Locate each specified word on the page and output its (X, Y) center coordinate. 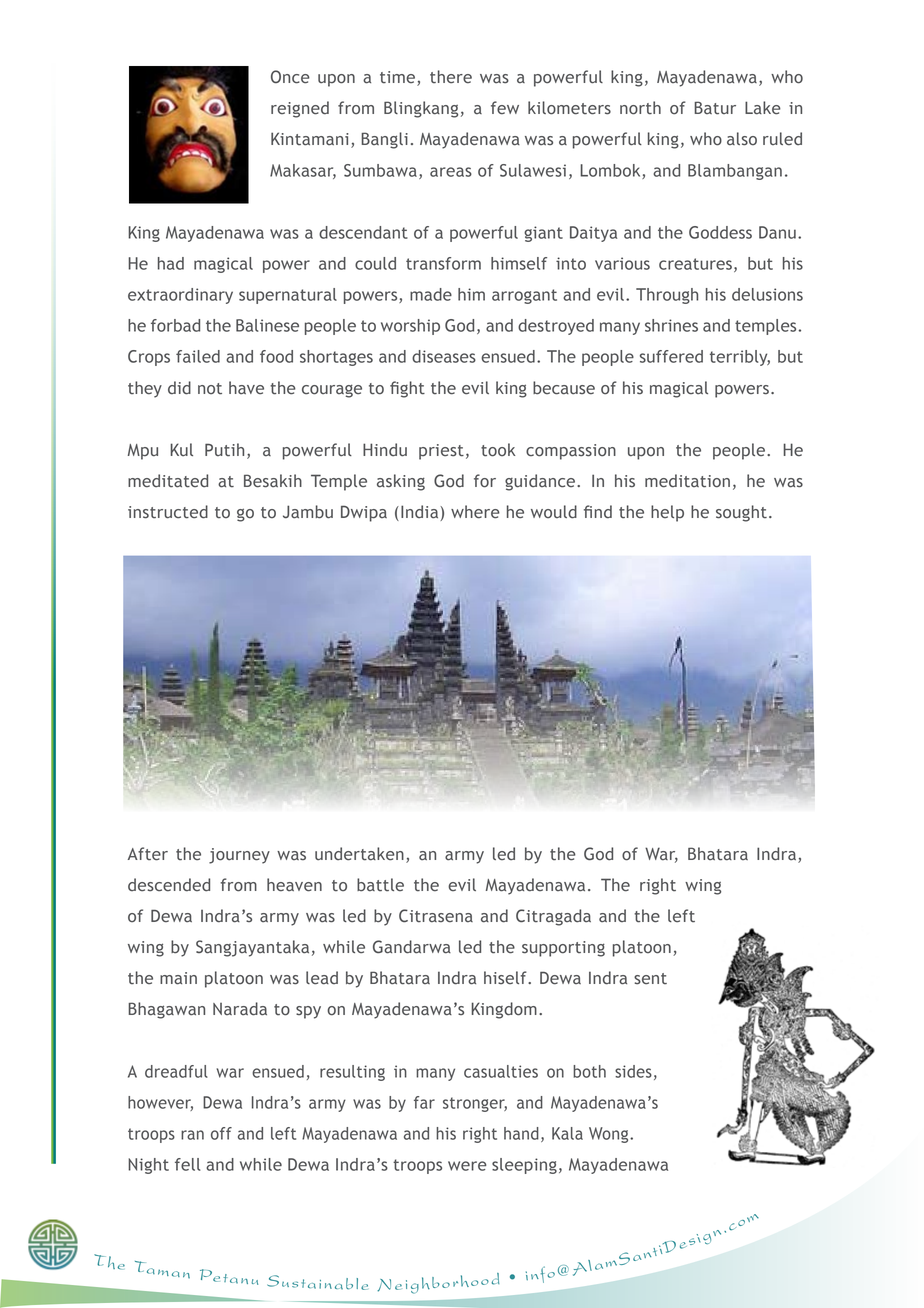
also (742, 139)
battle (380, 885)
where (475, 512)
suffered (671, 356)
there (451, 77)
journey (239, 856)
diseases (444, 356)
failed (198, 356)
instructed (168, 512)
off (221, 1133)
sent (650, 979)
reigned (300, 109)
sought (741, 513)
